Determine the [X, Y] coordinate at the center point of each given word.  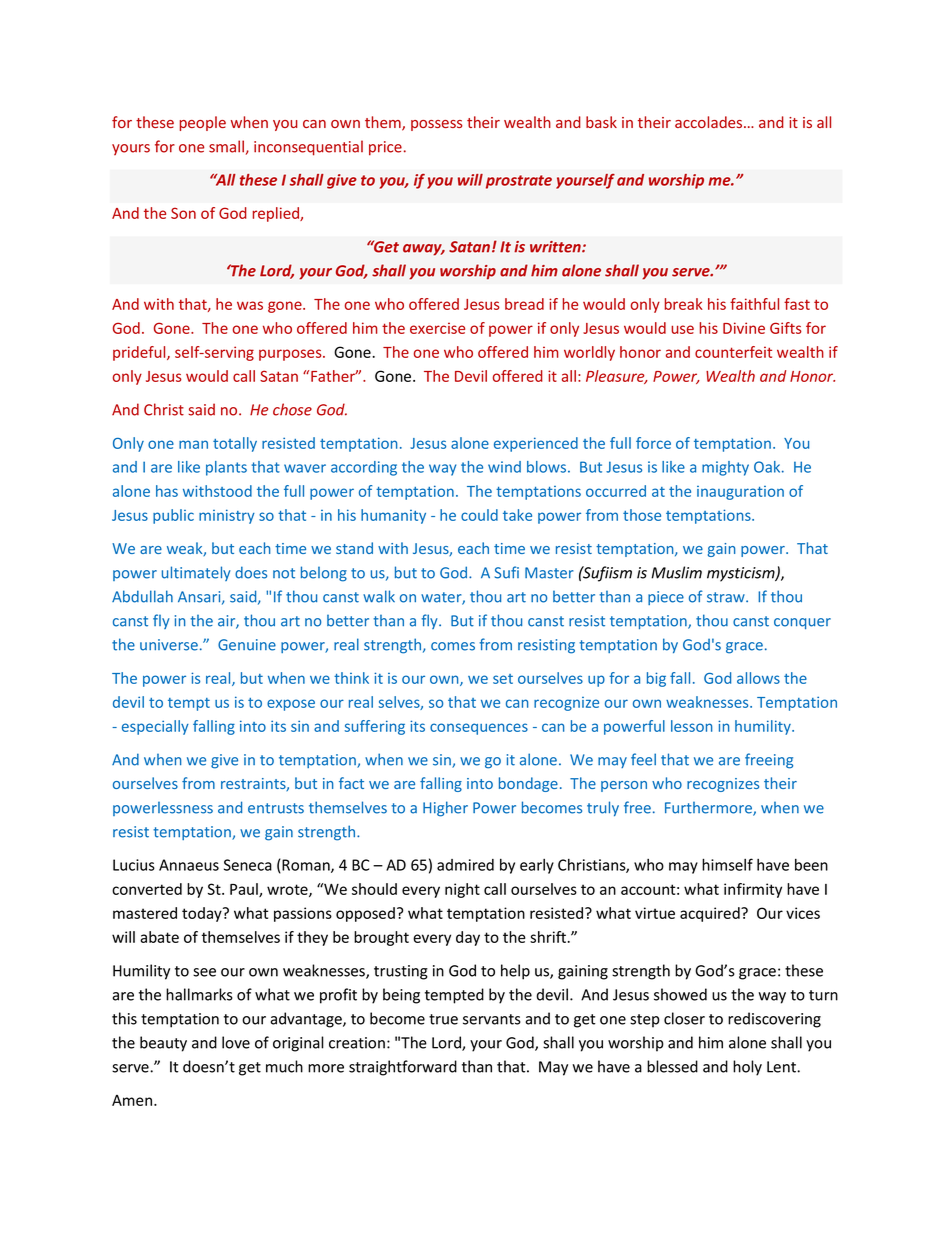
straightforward [403, 1068]
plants [226, 468]
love [236, 1042]
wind [504, 467]
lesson [691, 726]
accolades [710, 122]
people [203, 123]
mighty [725, 468]
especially [155, 727]
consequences [479, 729]
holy [747, 1068]
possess [437, 125]
